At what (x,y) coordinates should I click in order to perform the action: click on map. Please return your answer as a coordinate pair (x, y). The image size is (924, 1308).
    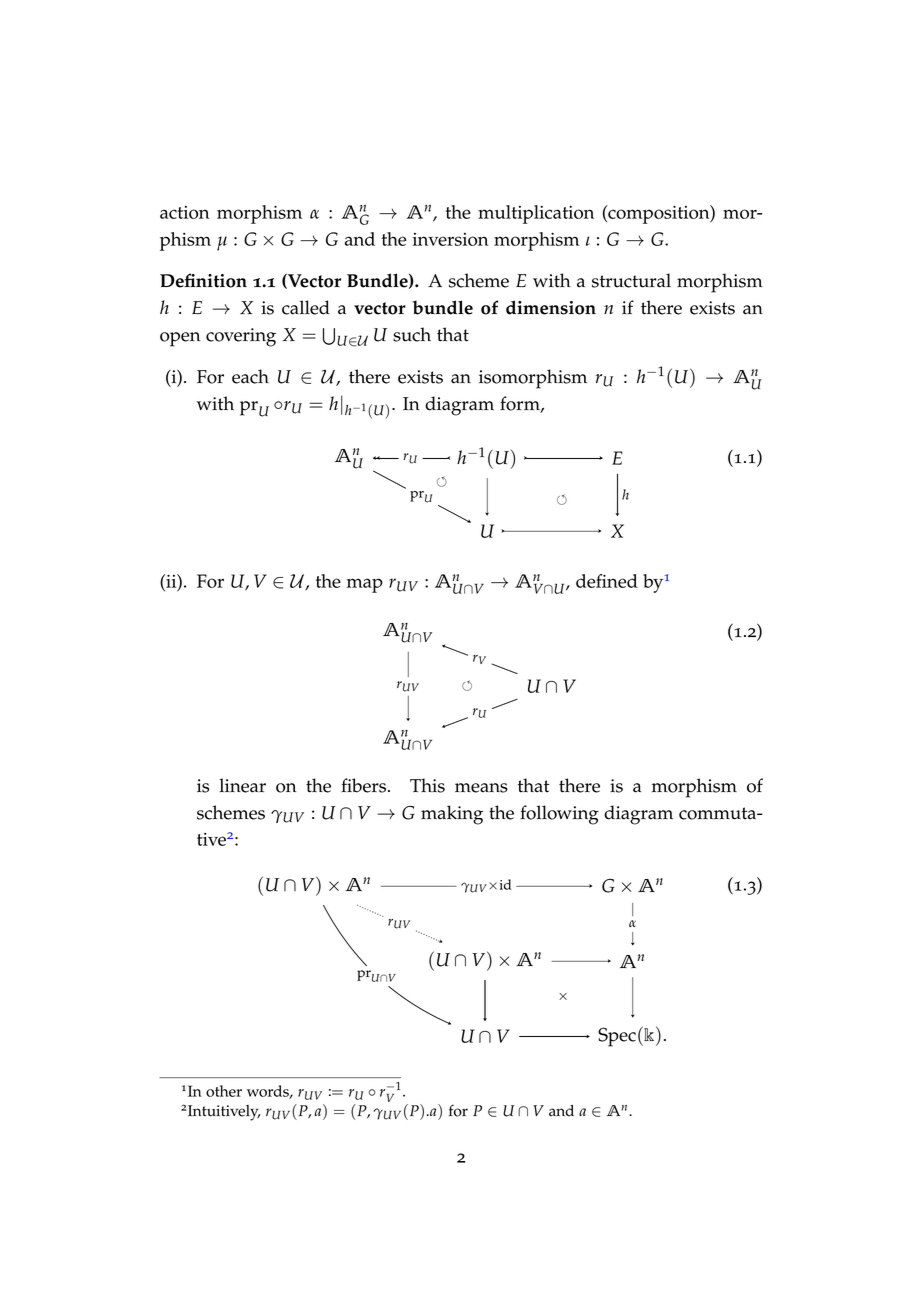
    Looking at the image, I should click on (365, 585).
